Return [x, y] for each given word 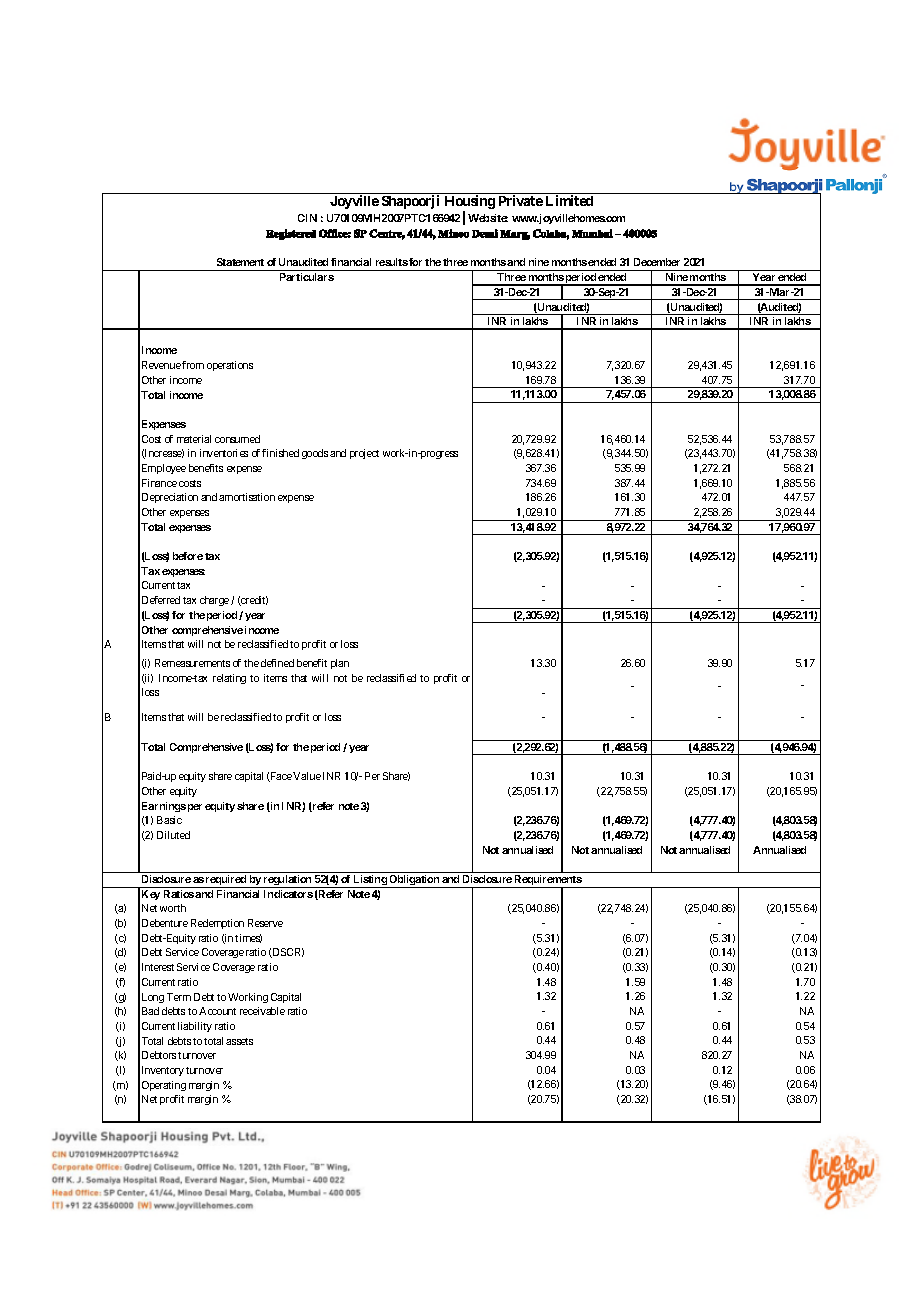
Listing [370, 881]
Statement [240, 262]
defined [277, 663]
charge [214, 601]
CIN [307, 218]
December [657, 262]
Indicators [288, 894]
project [364, 454]
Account [217, 1011]
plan [340, 664]
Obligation [414, 881]
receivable [262, 1011]
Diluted [173, 835]
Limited [569, 200]
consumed [237, 439]
